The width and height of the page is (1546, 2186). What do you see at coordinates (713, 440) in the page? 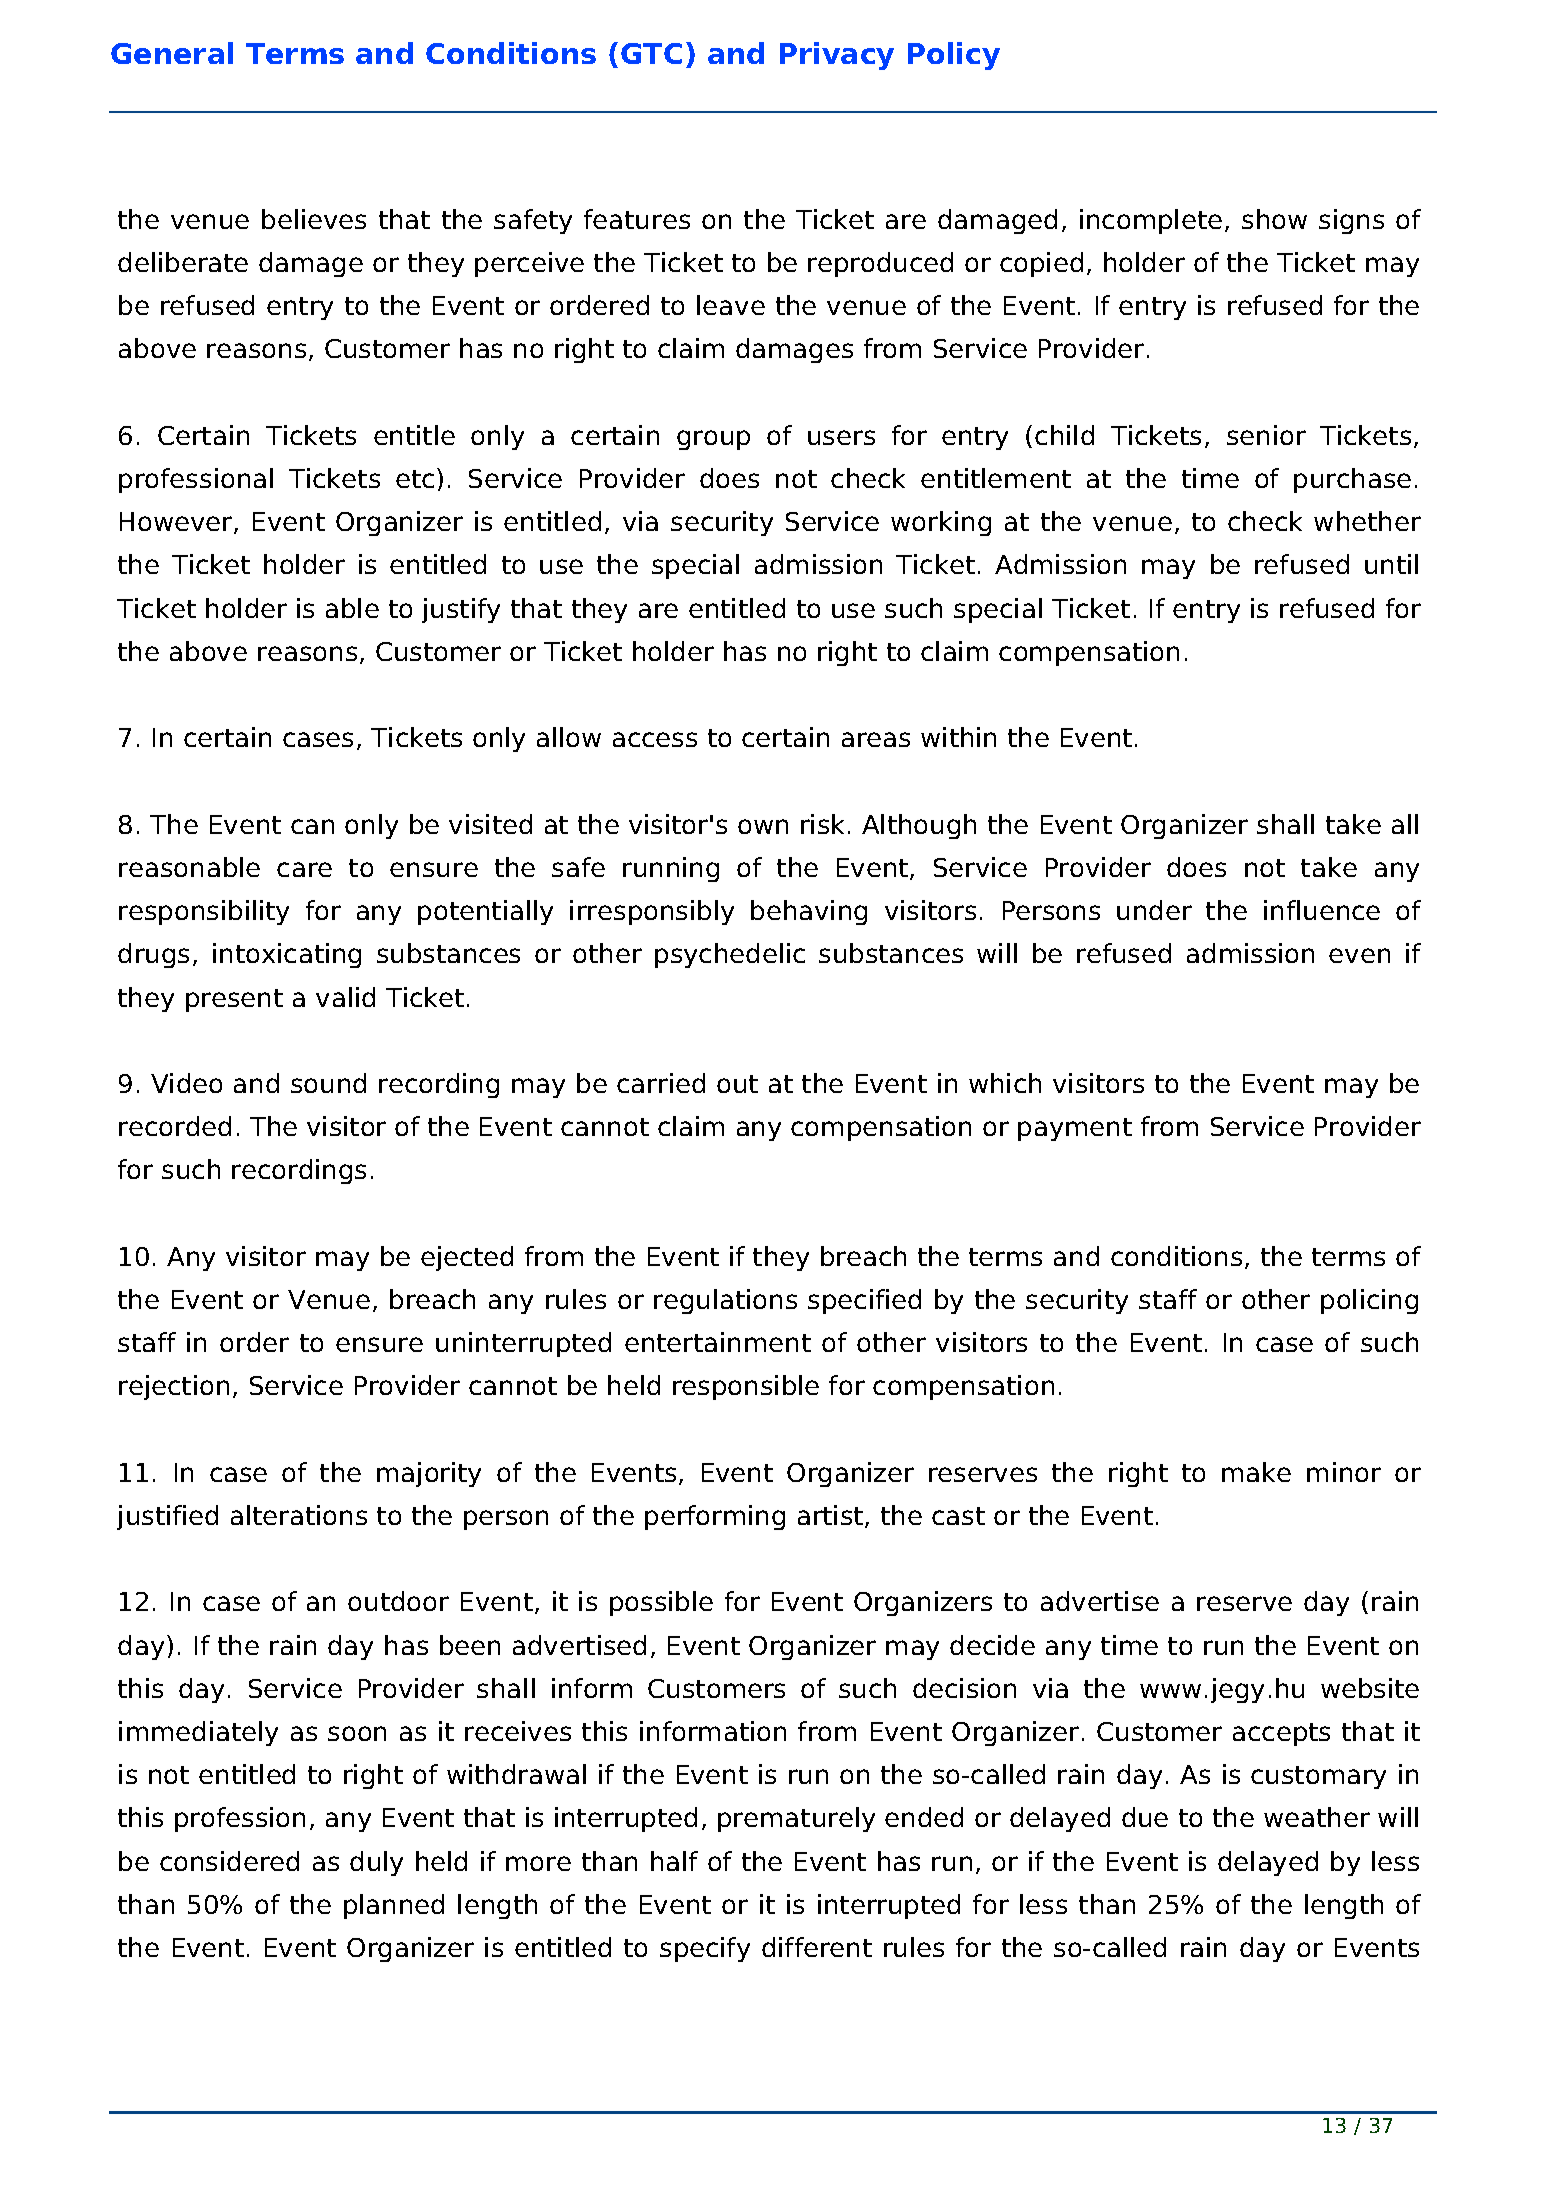
I see `group` at bounding box center [713, 440].
